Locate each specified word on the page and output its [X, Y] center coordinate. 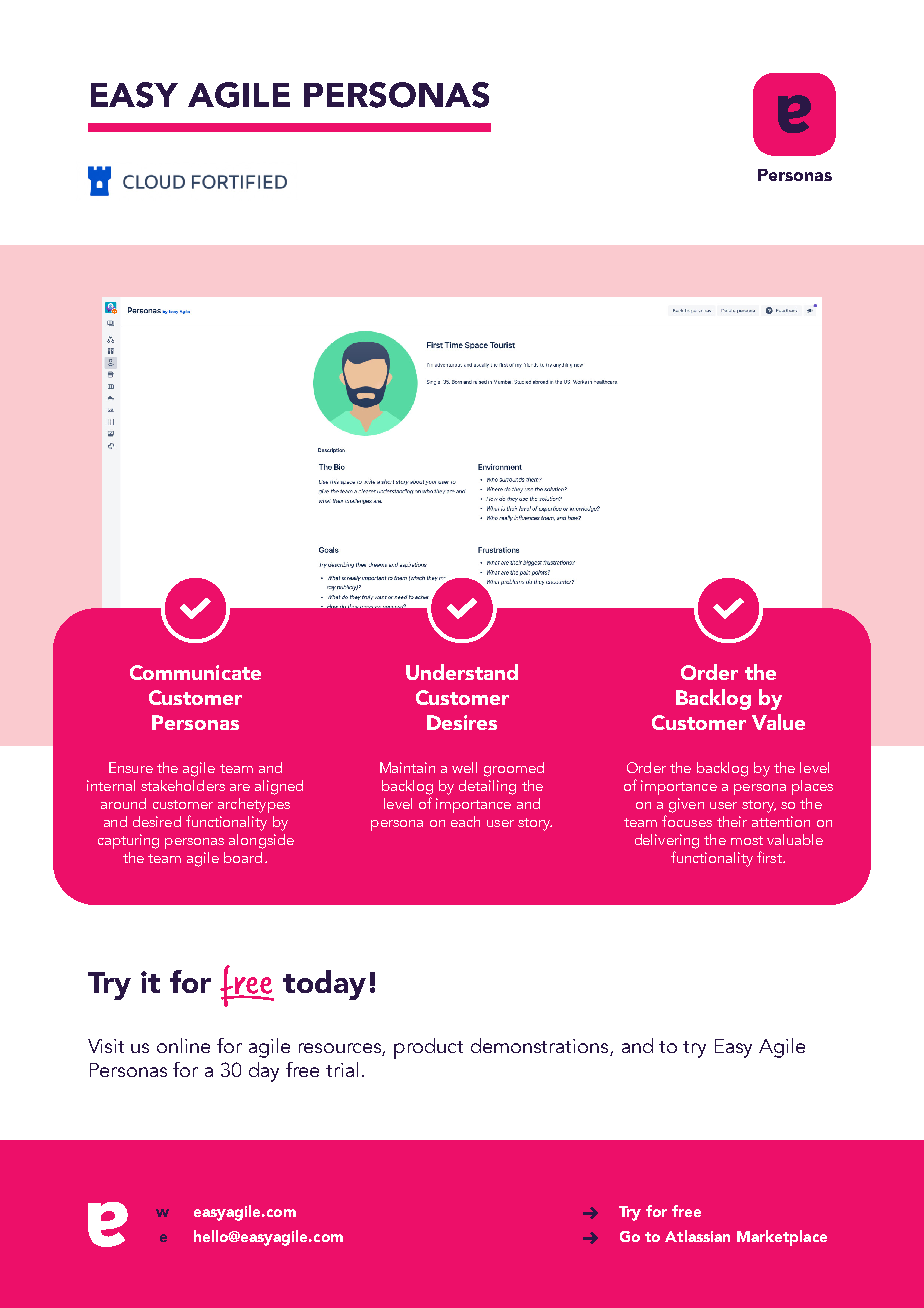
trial [342, 1069]
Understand [462, 672]
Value [778, 722]
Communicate [195, 672]
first [770, 857]
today [324, 985]
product [428, 1048]
